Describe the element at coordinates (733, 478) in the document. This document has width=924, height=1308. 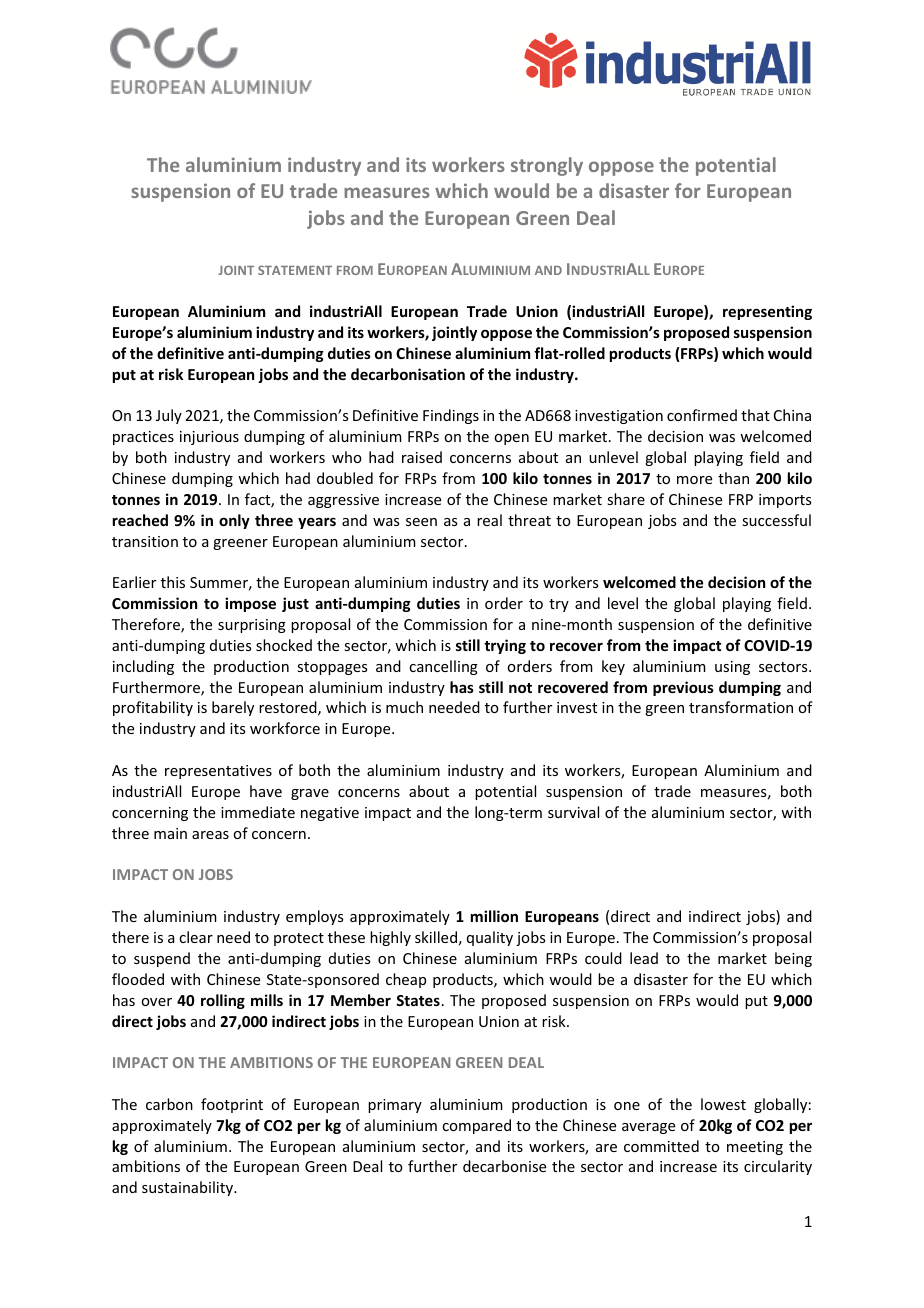
I see `than` at that location.
